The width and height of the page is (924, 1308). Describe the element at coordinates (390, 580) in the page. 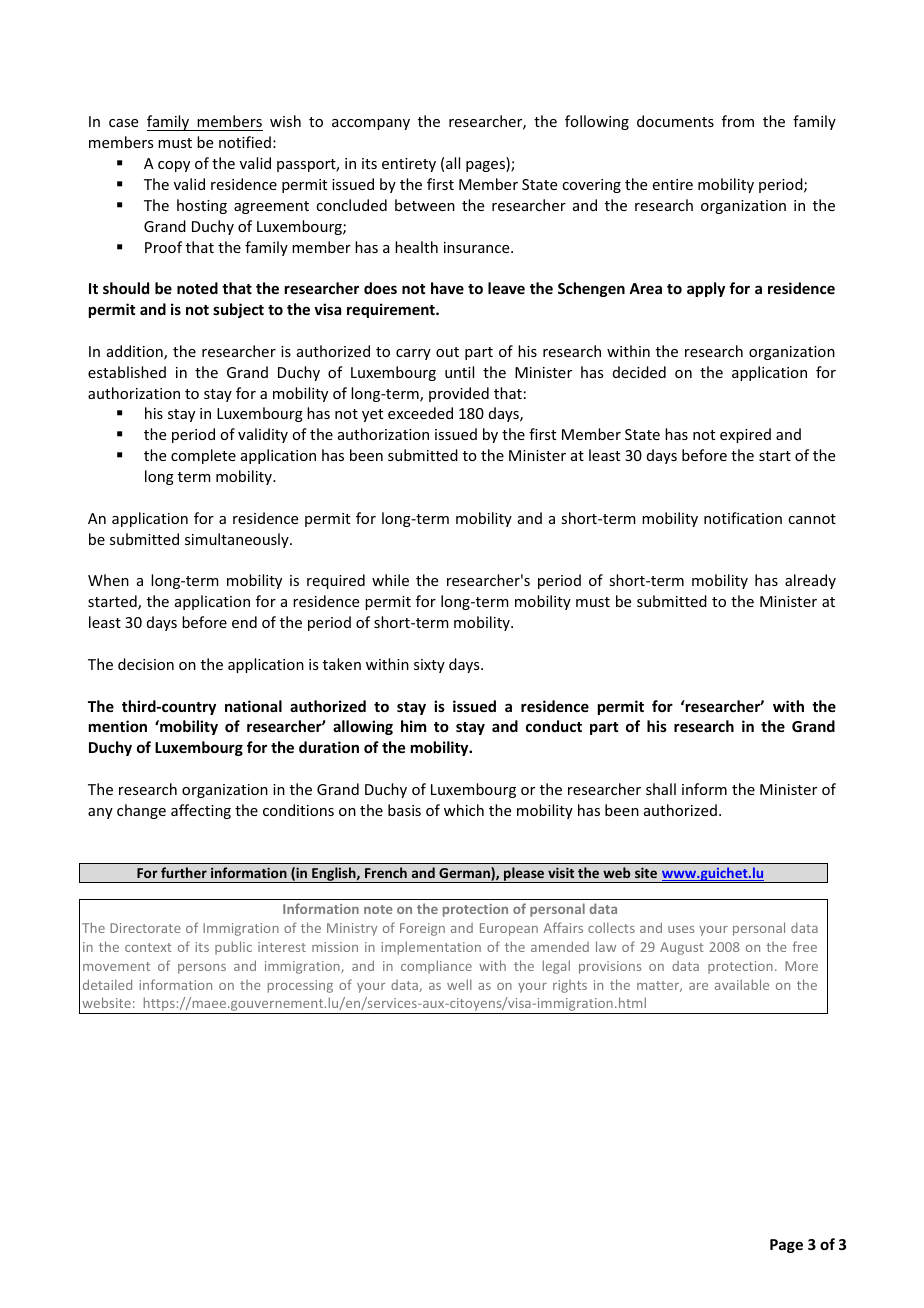

I see `while` at that location.
